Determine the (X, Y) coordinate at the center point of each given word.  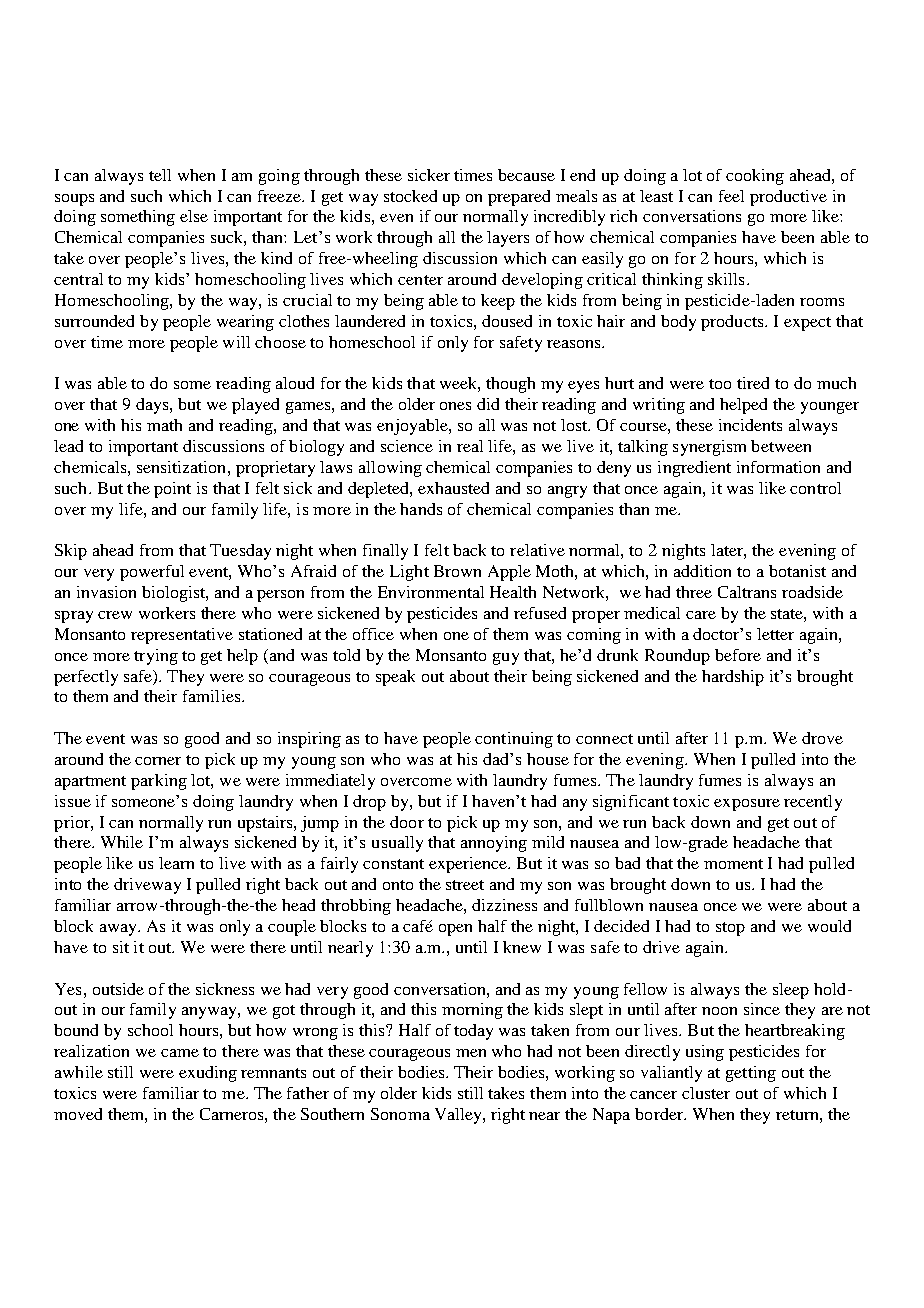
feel (731, 196)
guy (506, 659)
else (194, 216)
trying (156, 657)
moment (733, 864)
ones (455, 406)
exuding (208, 1074)
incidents (750, 425)
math (164, 425)
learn (176, 863)
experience (469, 865)
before (738, 655)
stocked (410, 196)
